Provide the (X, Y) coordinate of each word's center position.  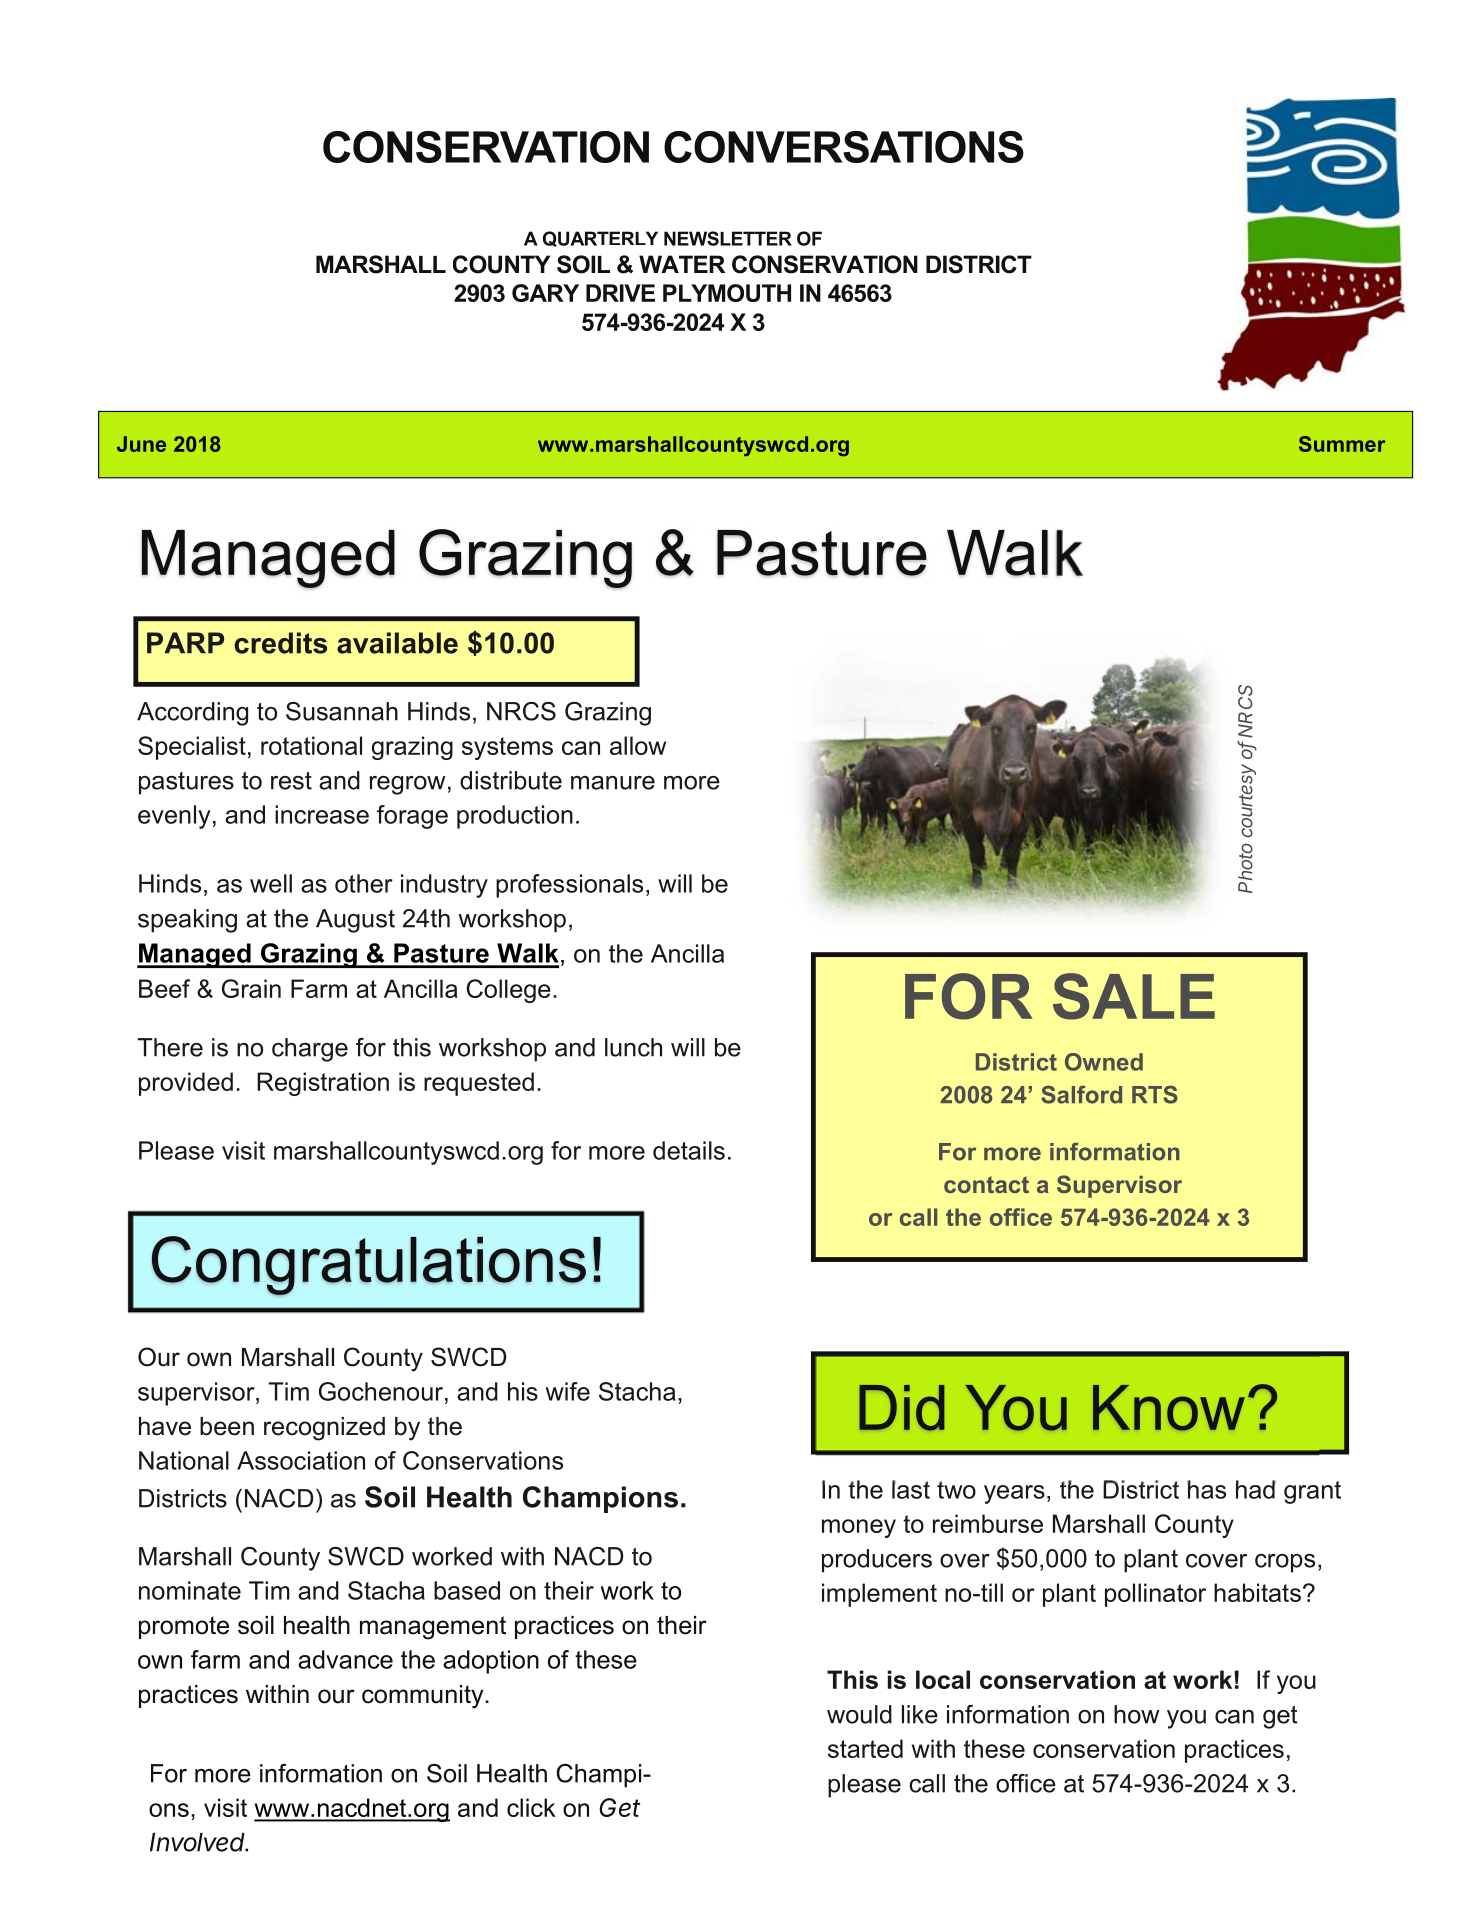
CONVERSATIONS (844, 147)
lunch (633, 1047)
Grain (251, 988)
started (865, 1748)
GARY (545, 293)
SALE (1134, 996)
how (1136, 1714)
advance (345, 1659)
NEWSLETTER (728, 238)
